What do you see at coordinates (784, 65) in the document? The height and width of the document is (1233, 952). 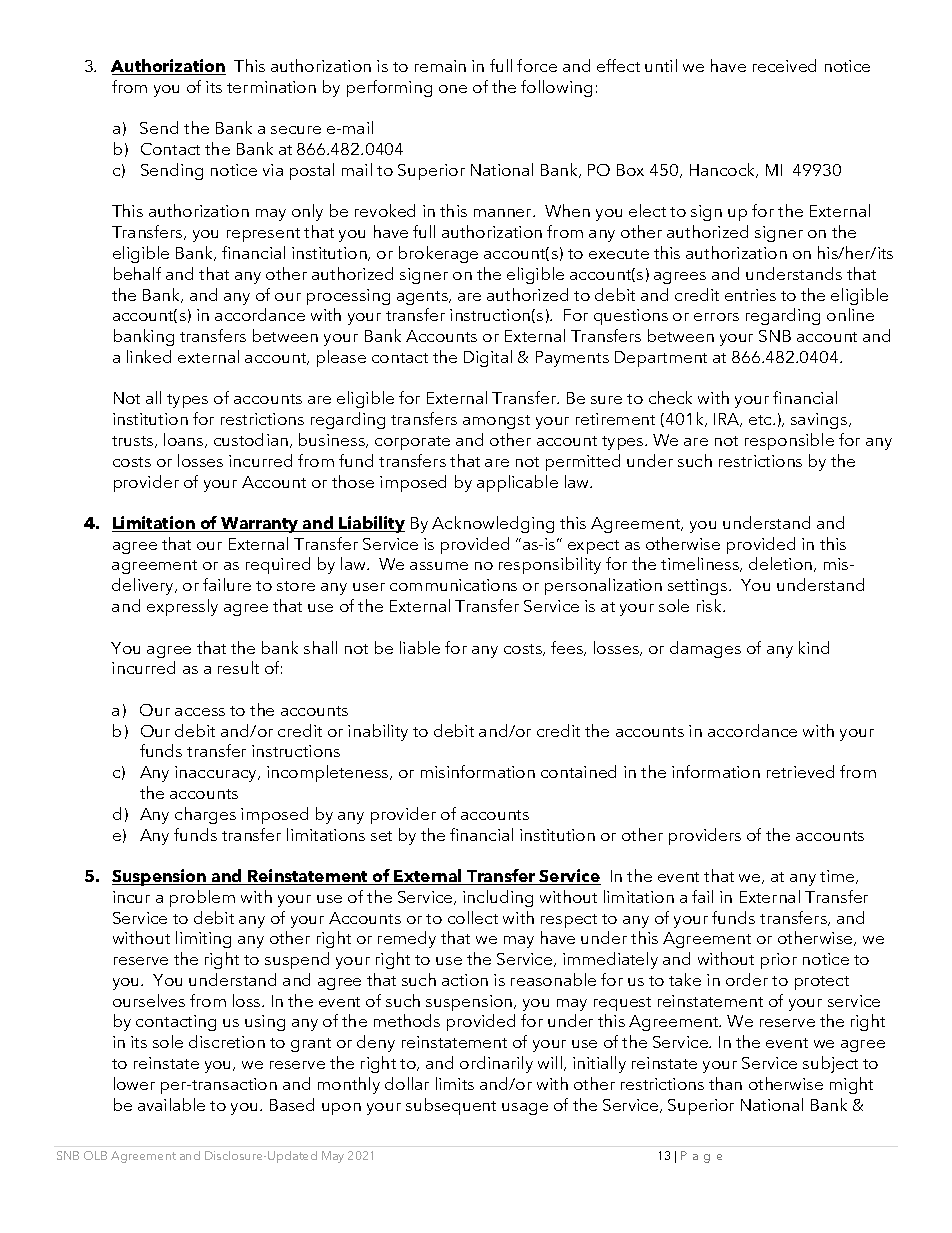 I see `received` at bounding box center [784, 65].
